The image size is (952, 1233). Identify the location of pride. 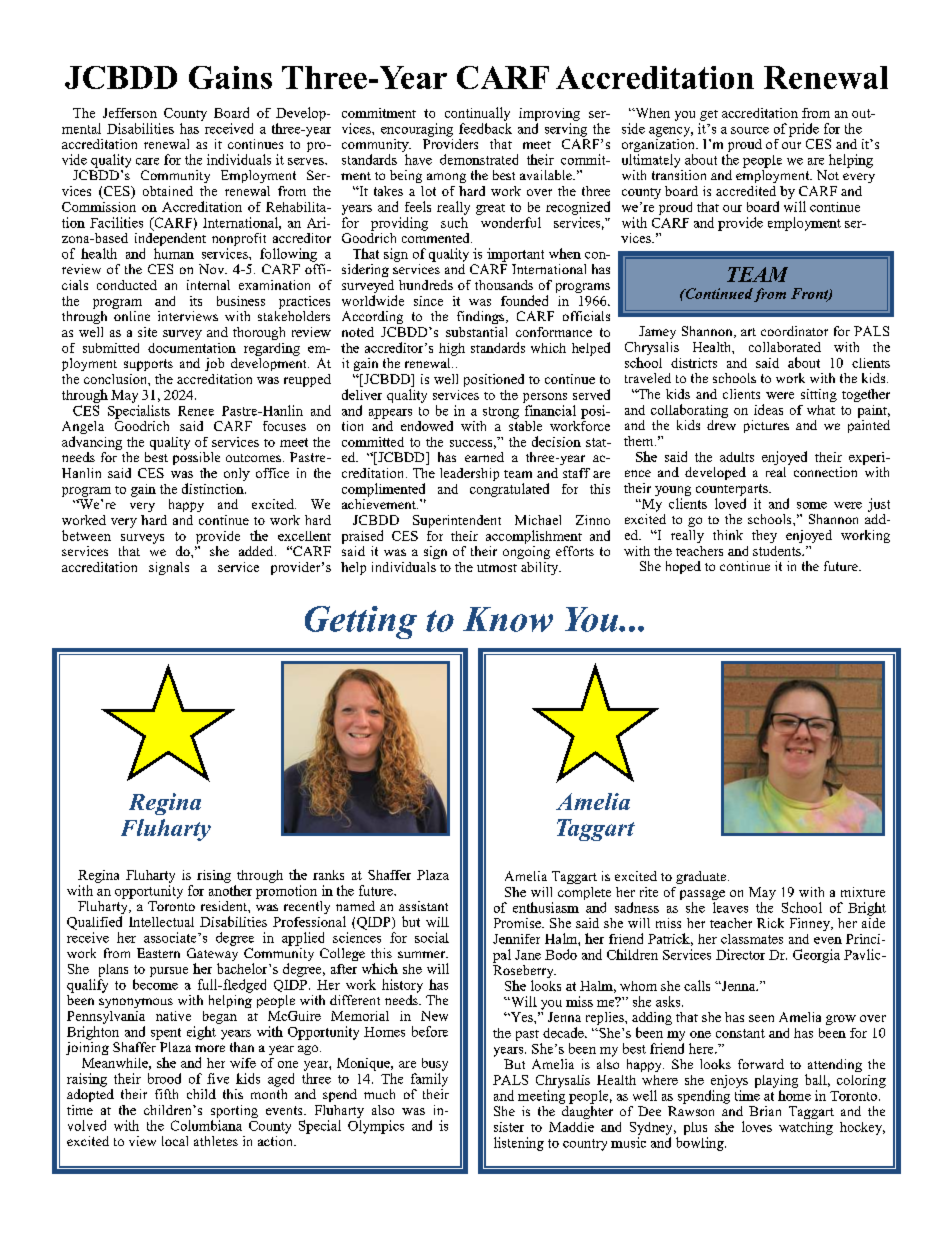
(804, 130).
